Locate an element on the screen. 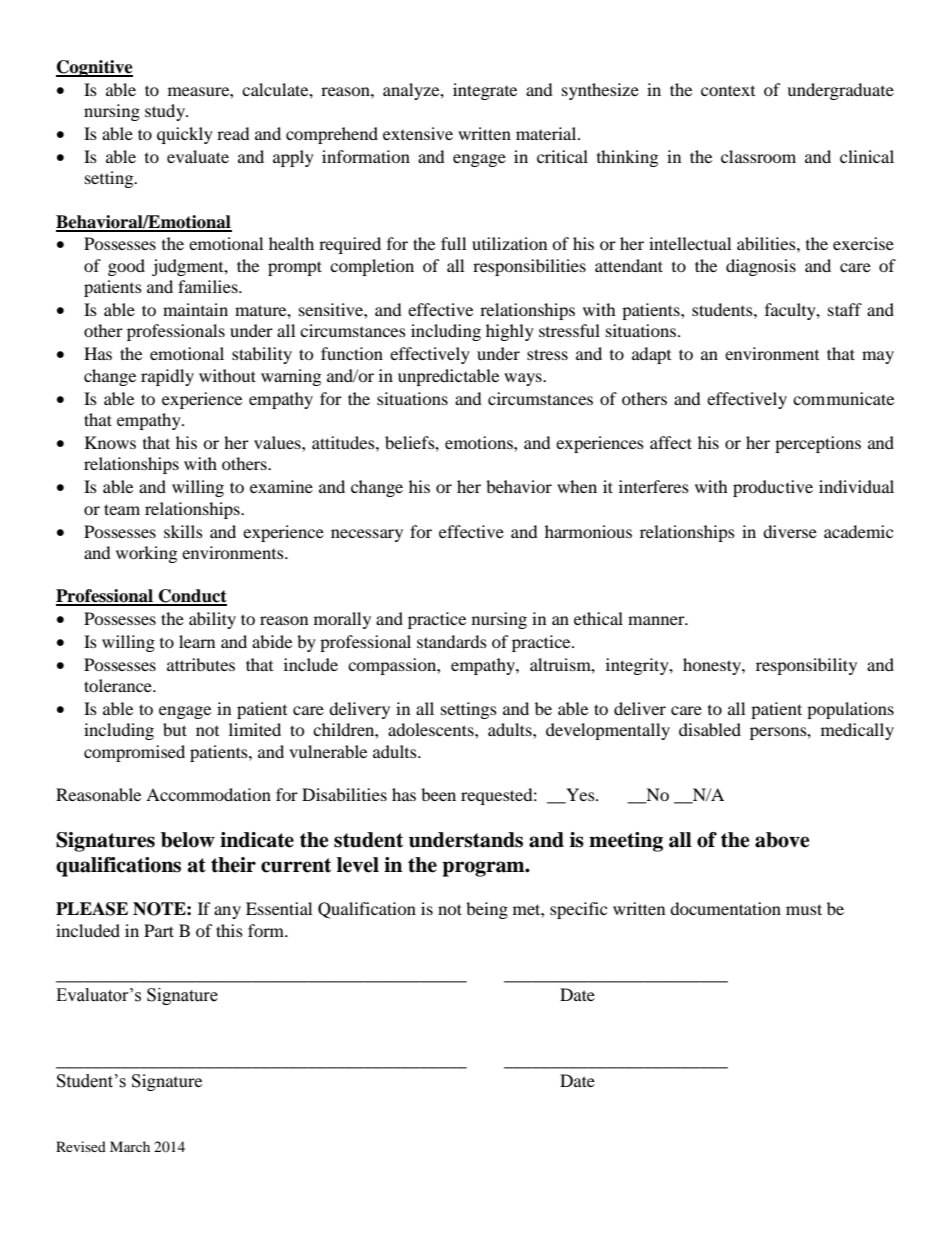 This screenshot has height=1233, width=952. been is located at coordinates (438, 794).
